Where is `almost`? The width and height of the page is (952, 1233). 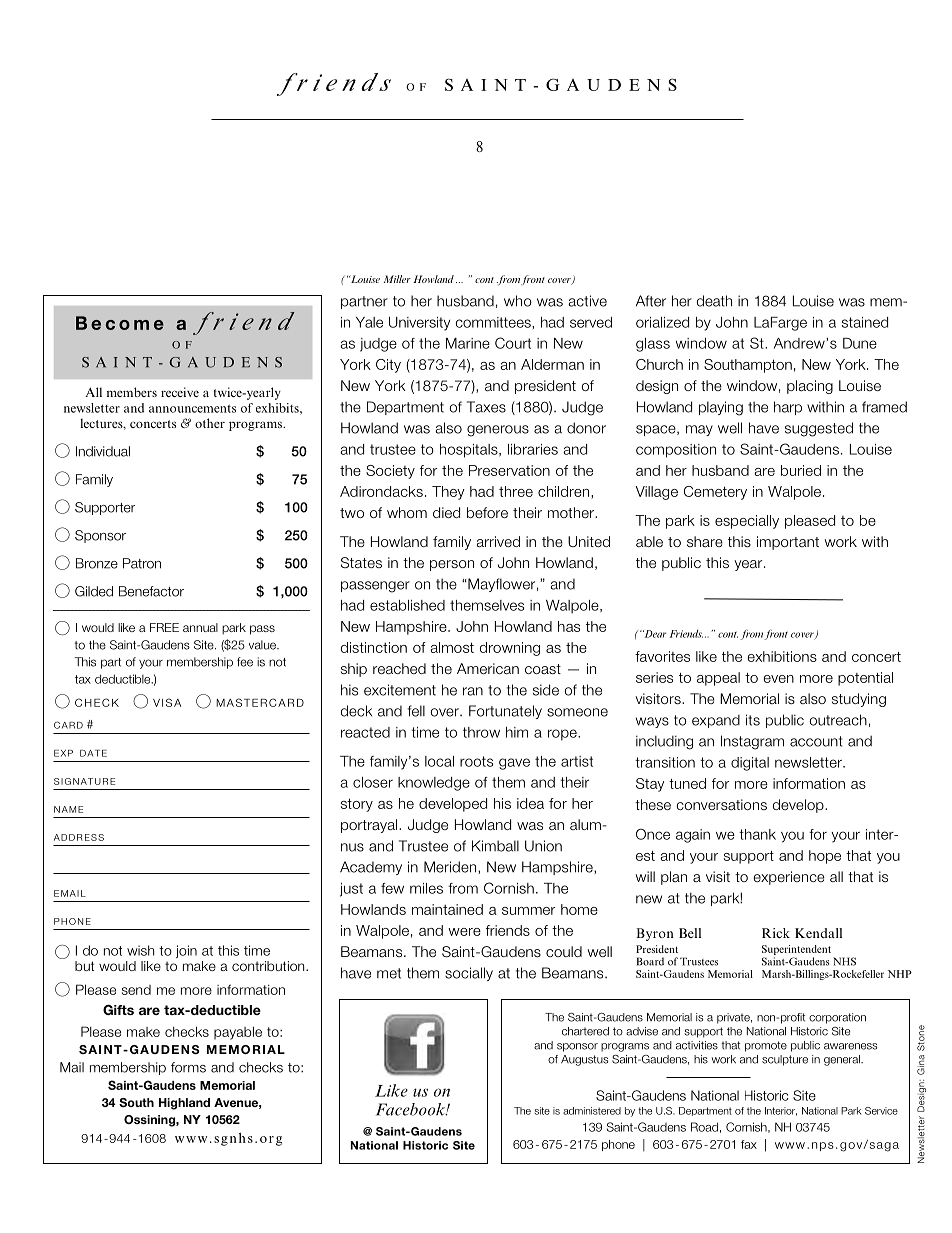 almost is located at coordinates (452, 647).
